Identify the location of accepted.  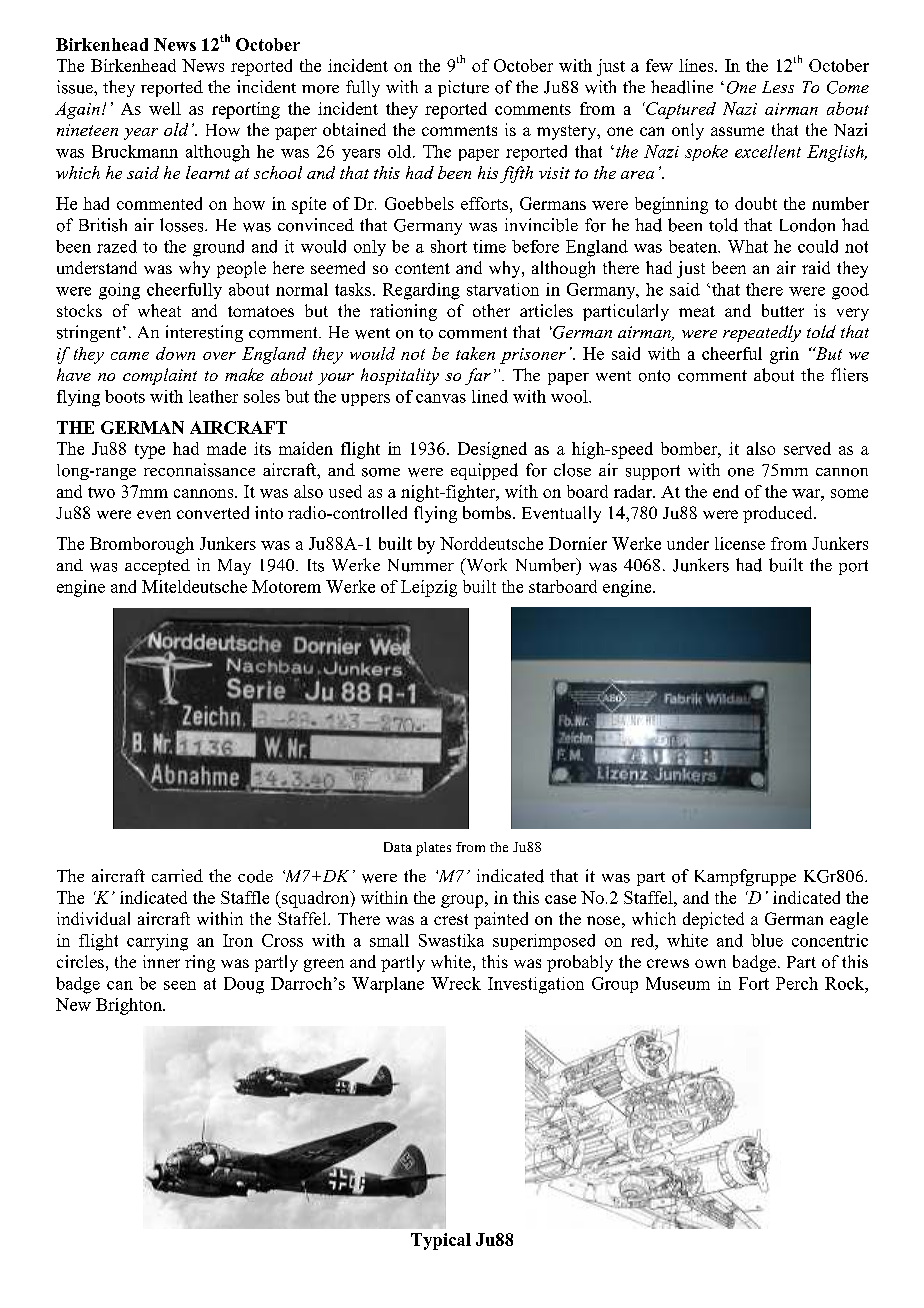
(157, 567).
